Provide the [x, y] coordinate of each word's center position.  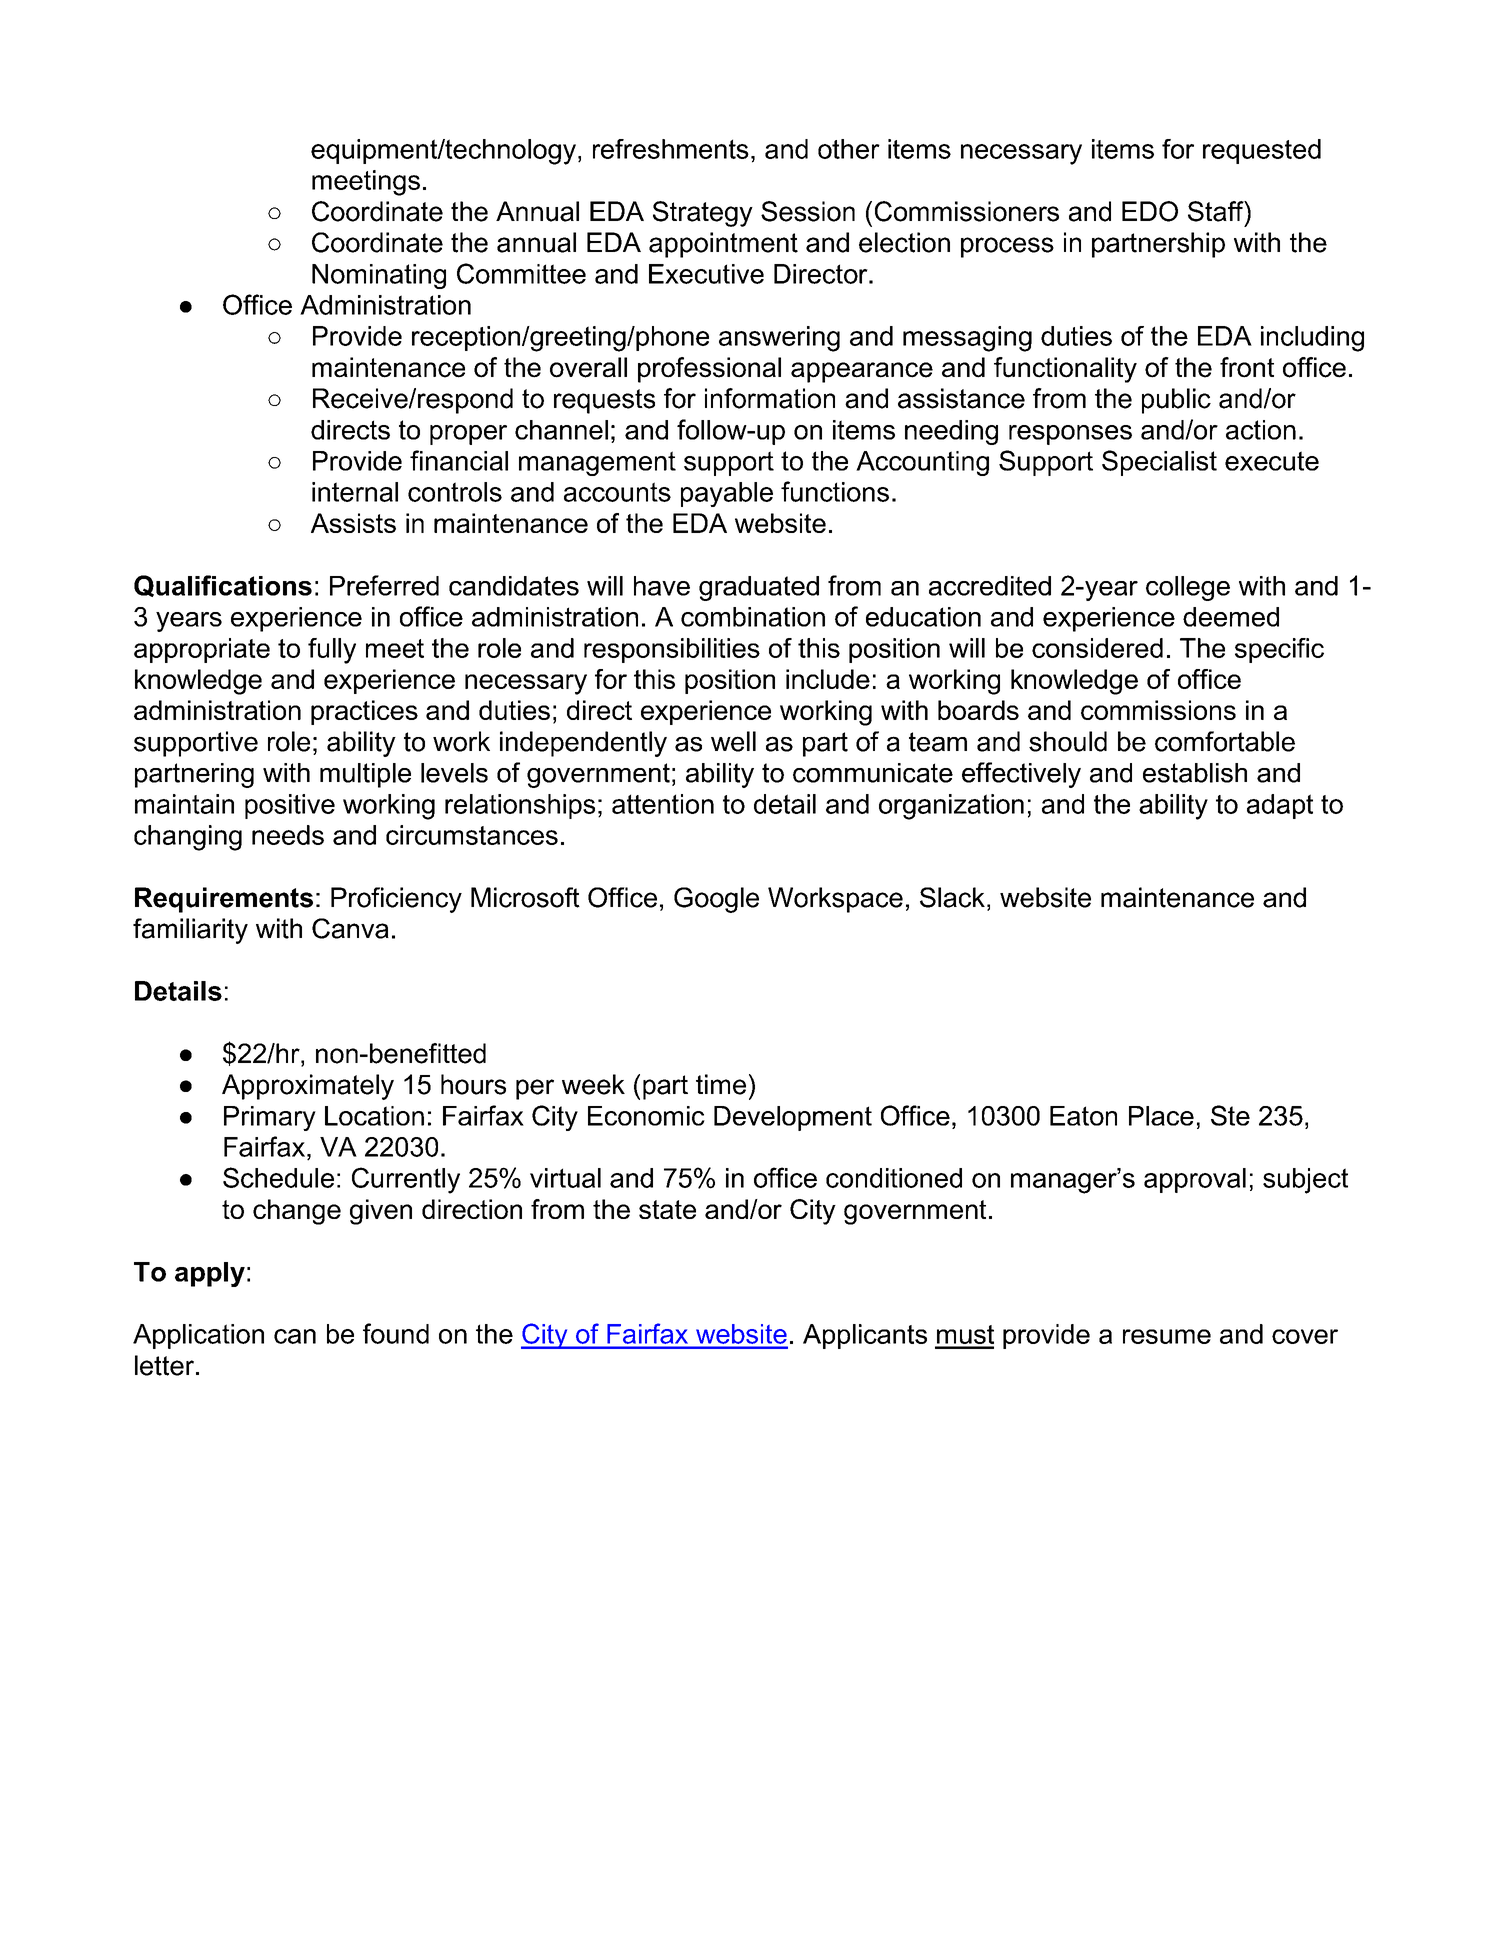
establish [1195, 773]
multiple [365, 775]
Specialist [1159, 463]
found [396, 1333]
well [733, 741]
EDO [1150, 211]
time [721, 1084]
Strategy [703, 214]
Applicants [865, 1336]
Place [1161, 1116]
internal [355, 492]
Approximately [308, 1087]
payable [727, 494]
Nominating [379, 276]
